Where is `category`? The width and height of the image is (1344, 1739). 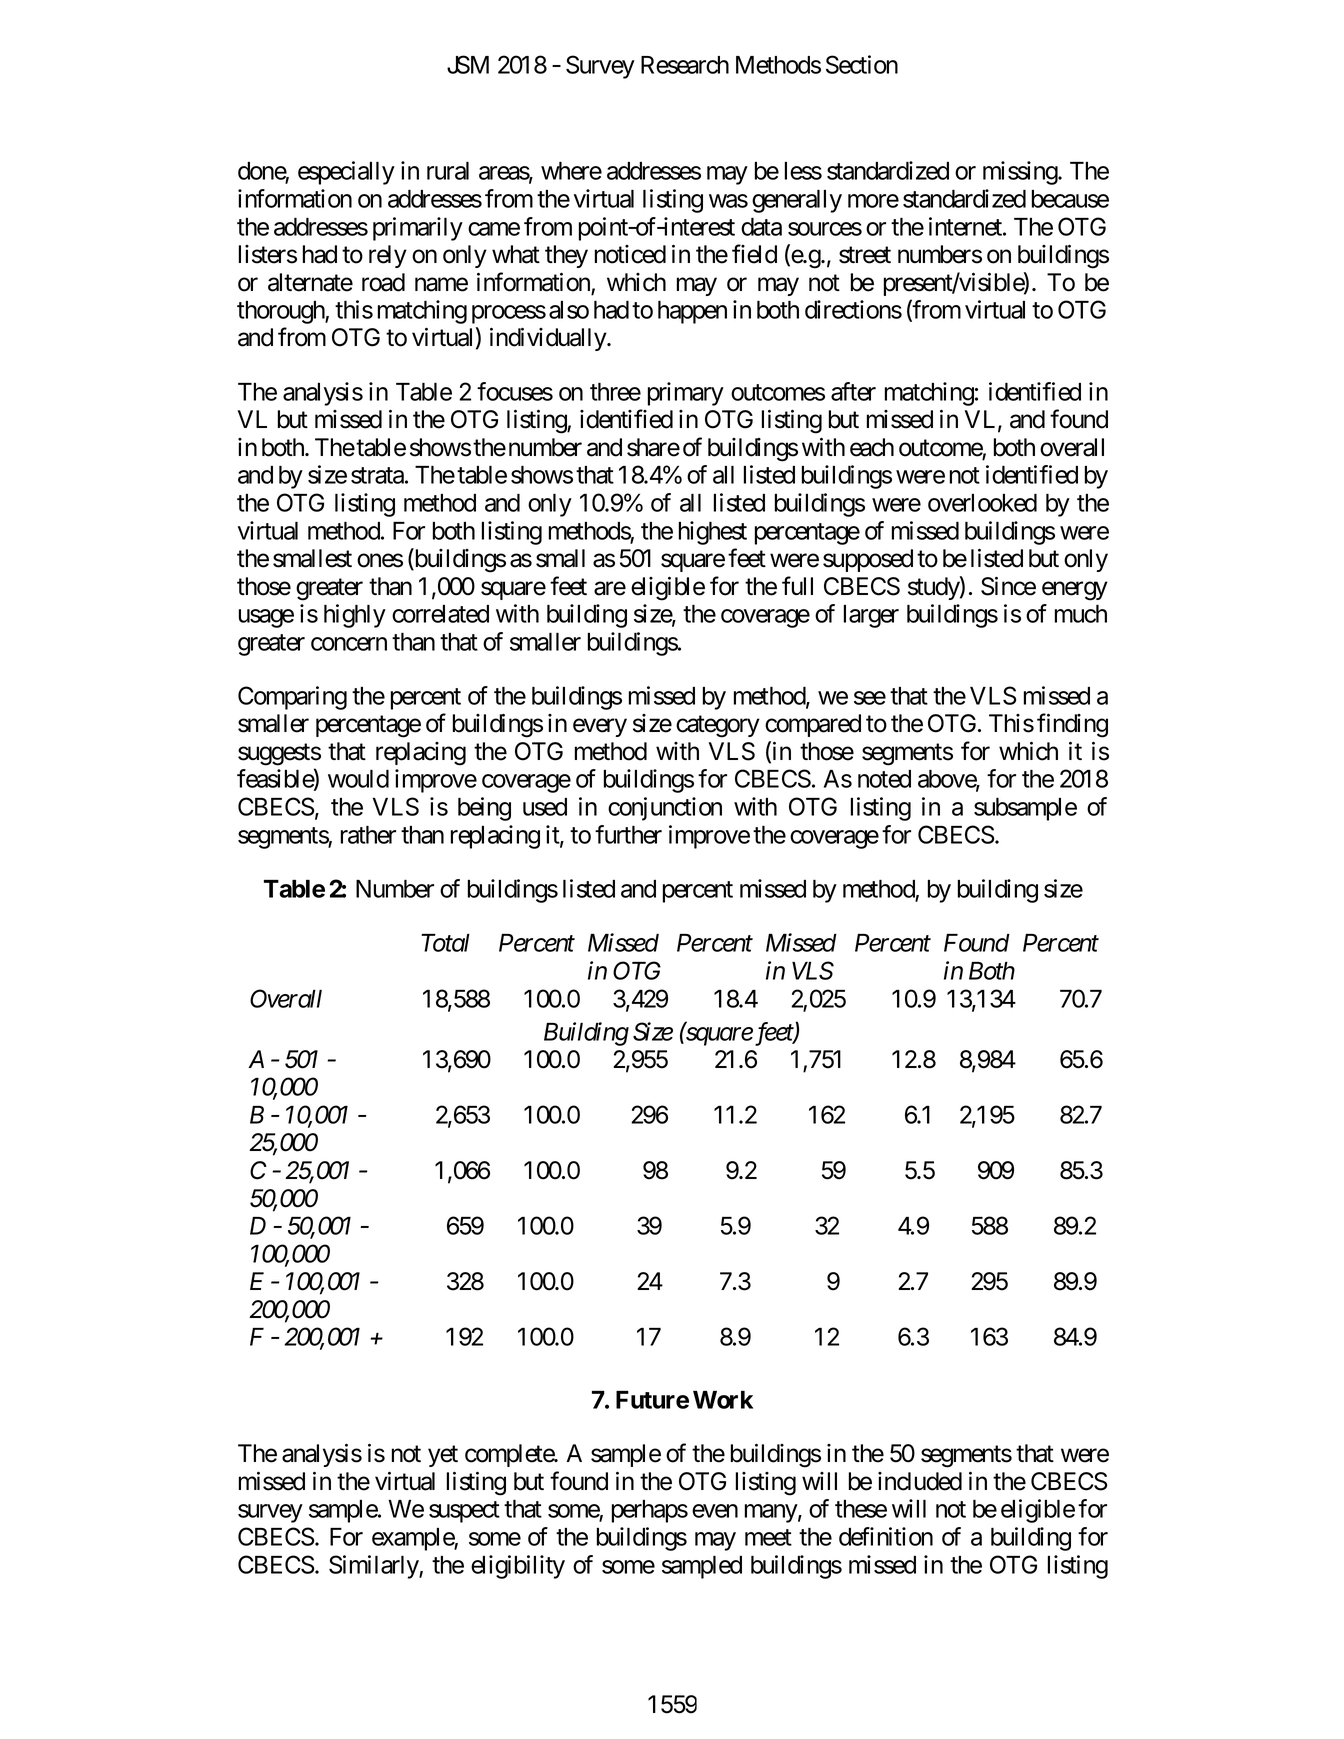 category is located at coordinates (718, 727).
